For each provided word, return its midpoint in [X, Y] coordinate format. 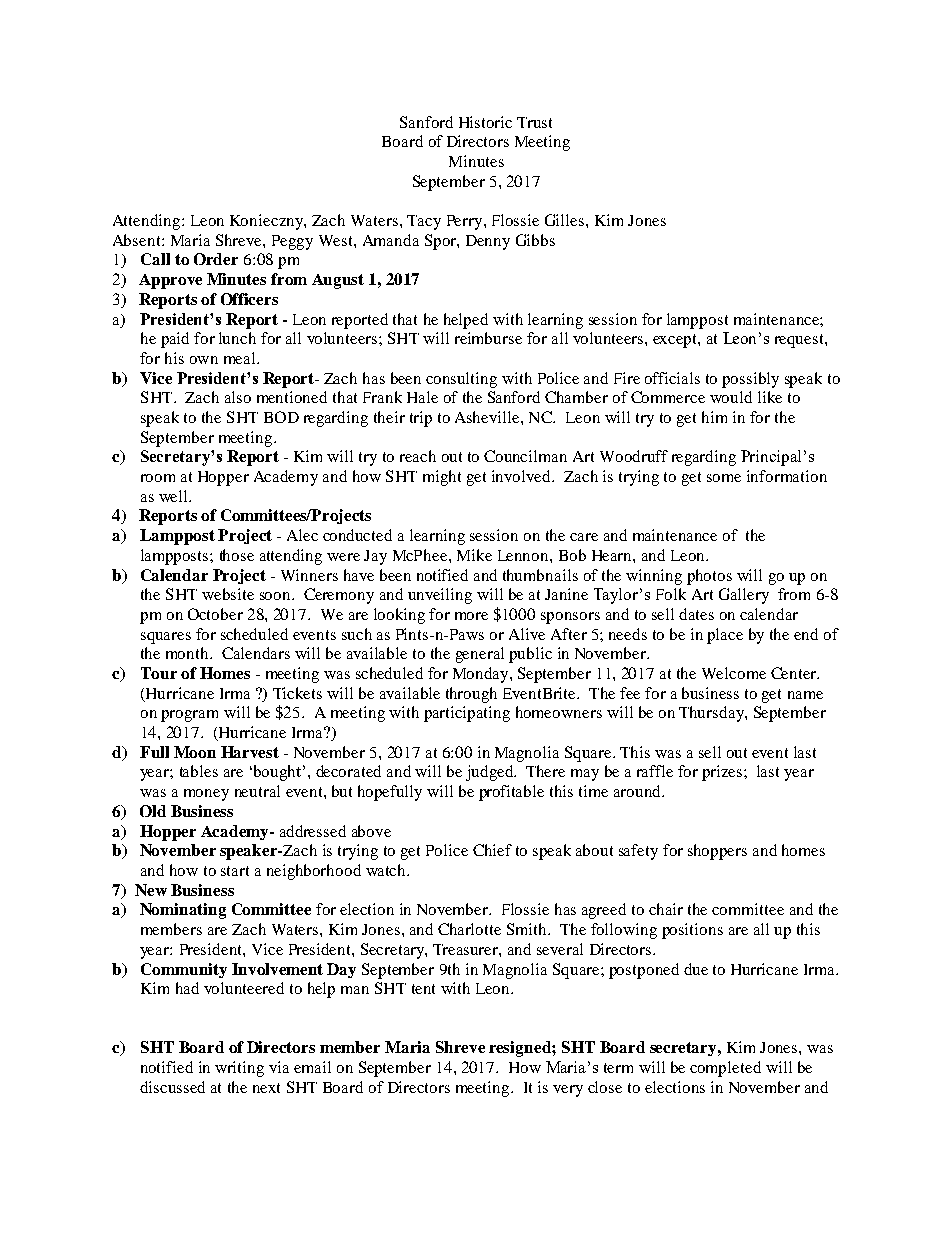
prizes [722, 773]
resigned [521, 1049]
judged [491, 773]
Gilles [566, 220]
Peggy [292, 242]
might [442, 478]
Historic [485, 122]
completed [725, 1069]
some [724, 478]
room [158, 478]
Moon [195, 752]
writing [239, 1069]
